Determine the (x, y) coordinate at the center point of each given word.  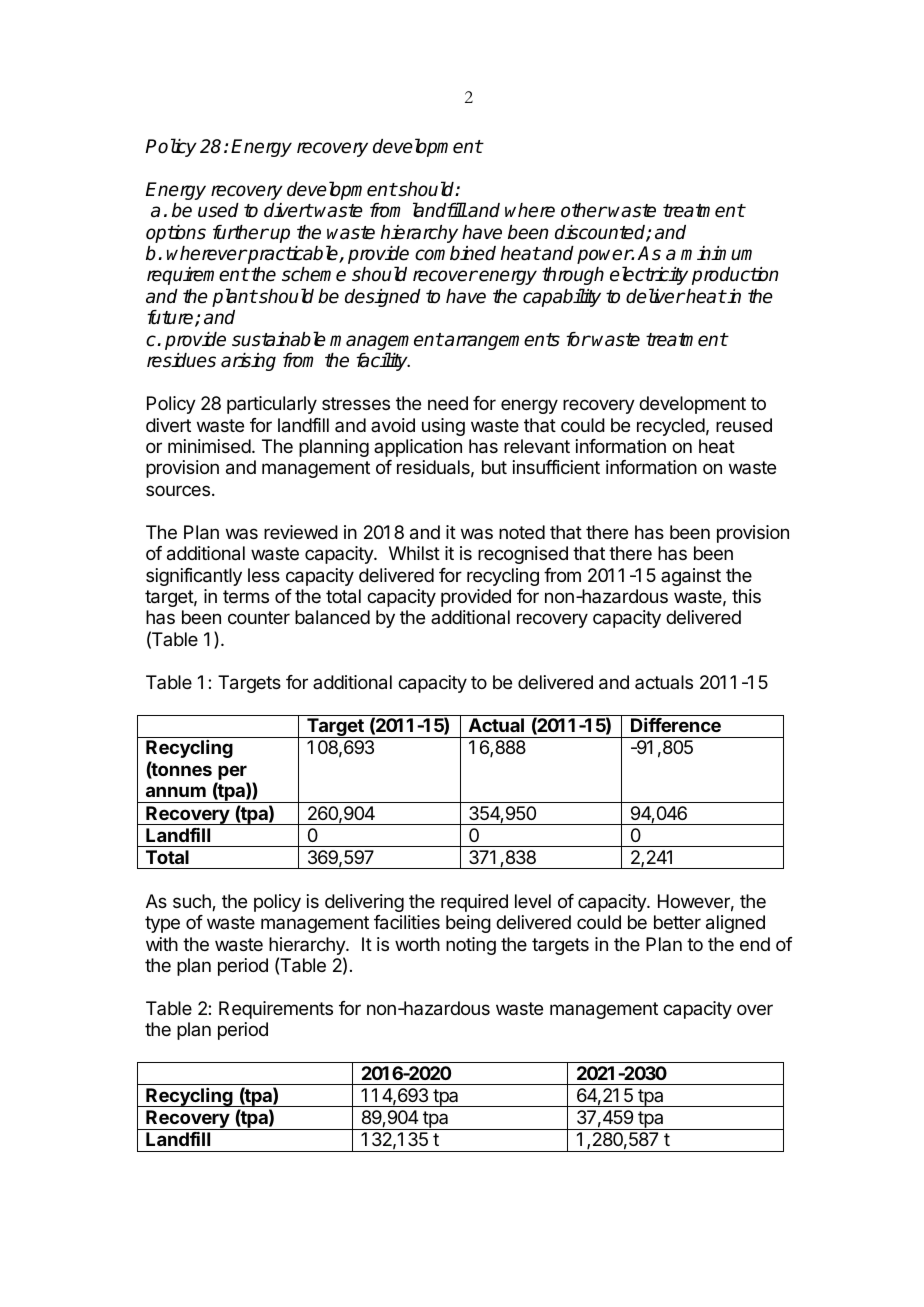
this (746, 596)
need (448, 403)
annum (176, 791)
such (193, 902)
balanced (332, 617)
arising (248, 362)
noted (522, 532)
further (241, 232)
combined (455, 253)
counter (259, 617)
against (691, 577)
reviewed (301, 532)
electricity (649, 275)
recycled (671, 427)
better (677, 922)
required (474, 903)
